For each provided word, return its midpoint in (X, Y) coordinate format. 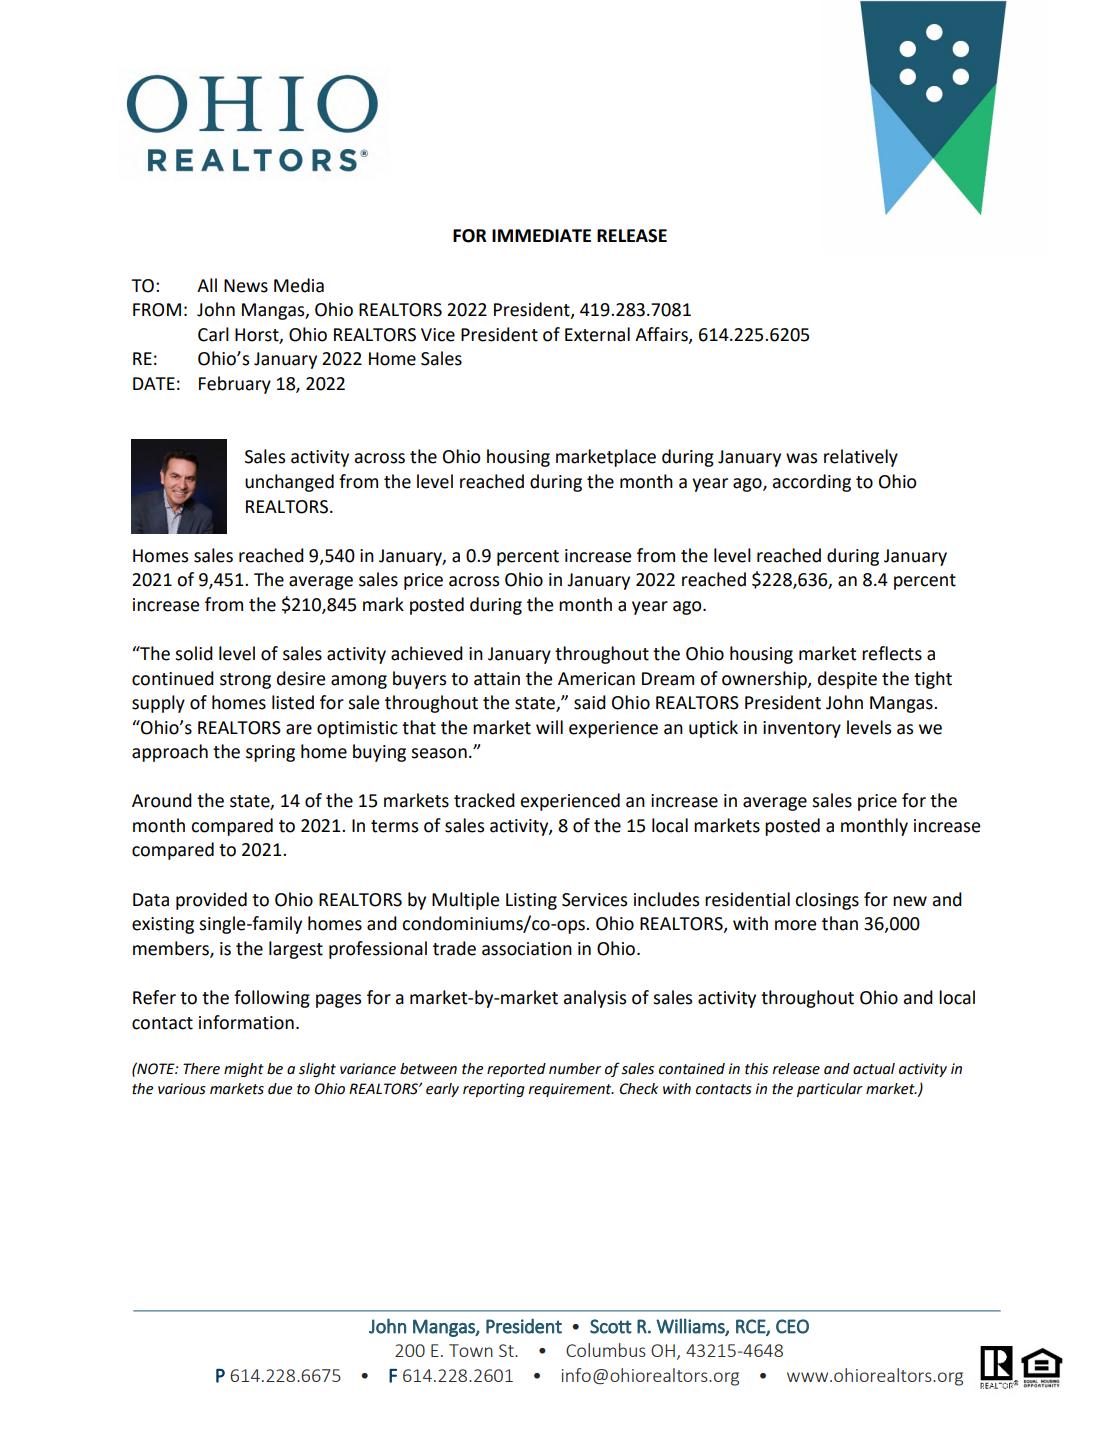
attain (497, 679)
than (840, 923)
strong (245, 681)
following (272, 999)
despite (847, 680)
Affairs (662, 335)
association (527, 949)
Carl (213, 334)
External (597, 334)
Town (471, 1350)
